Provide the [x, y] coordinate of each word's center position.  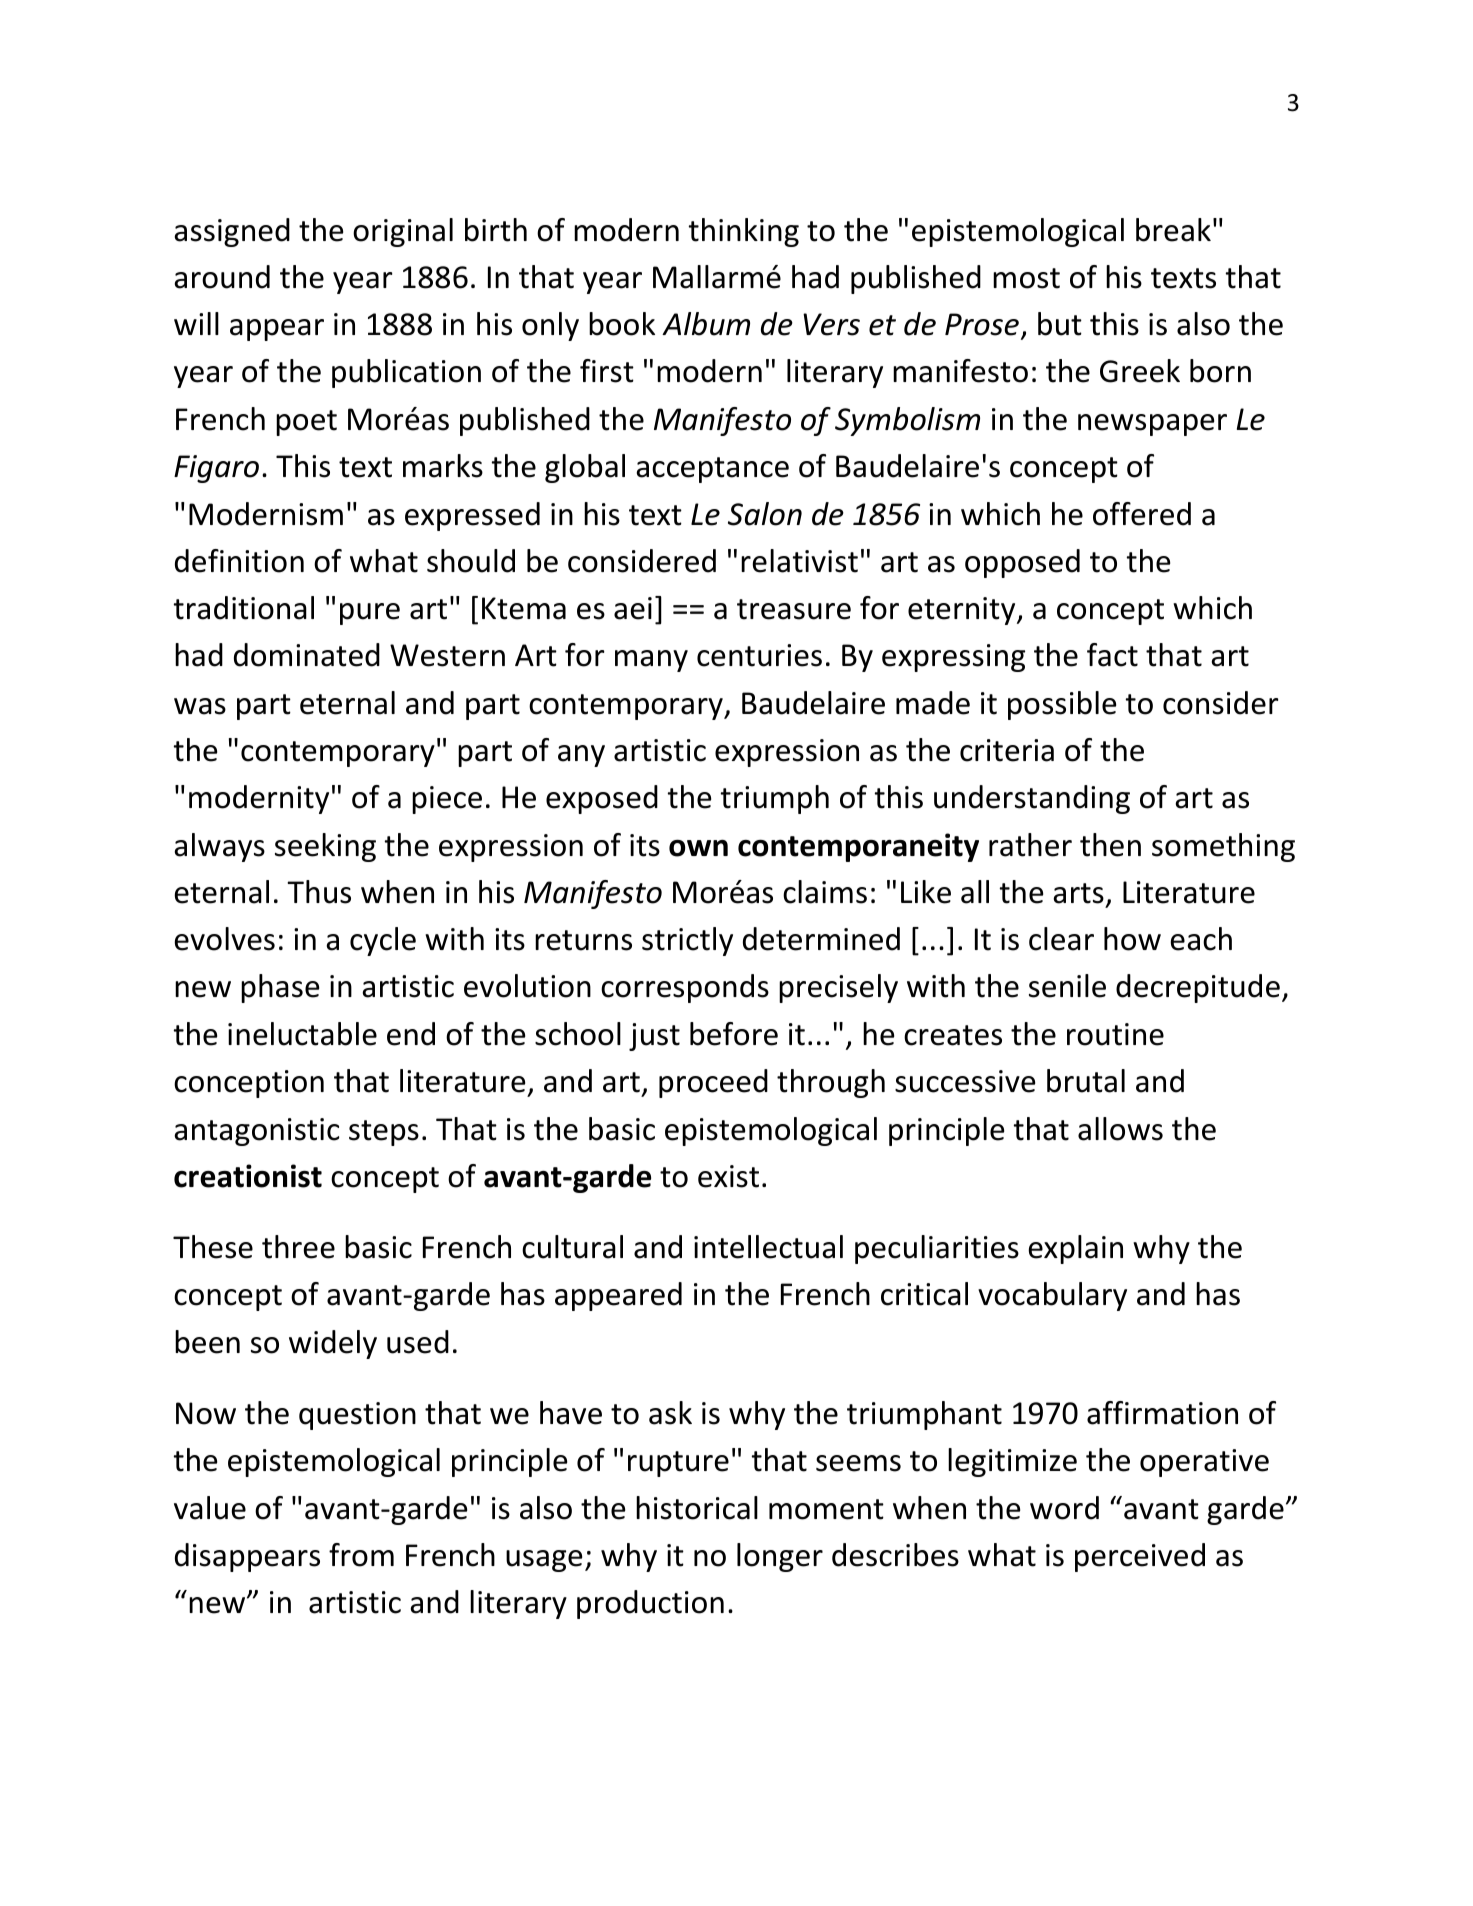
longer [780, 1557]
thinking [744, 232]
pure [370, 614]
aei [633, 608]
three [298, 1247]
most [1026, 278]
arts [1078, 893]
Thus [319, 892]
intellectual [768, 1247]
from [361, 1555]
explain [1075, 1249]
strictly [687, 941]
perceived [1140, 1557]
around [222, 277]
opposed [1022, 563]
